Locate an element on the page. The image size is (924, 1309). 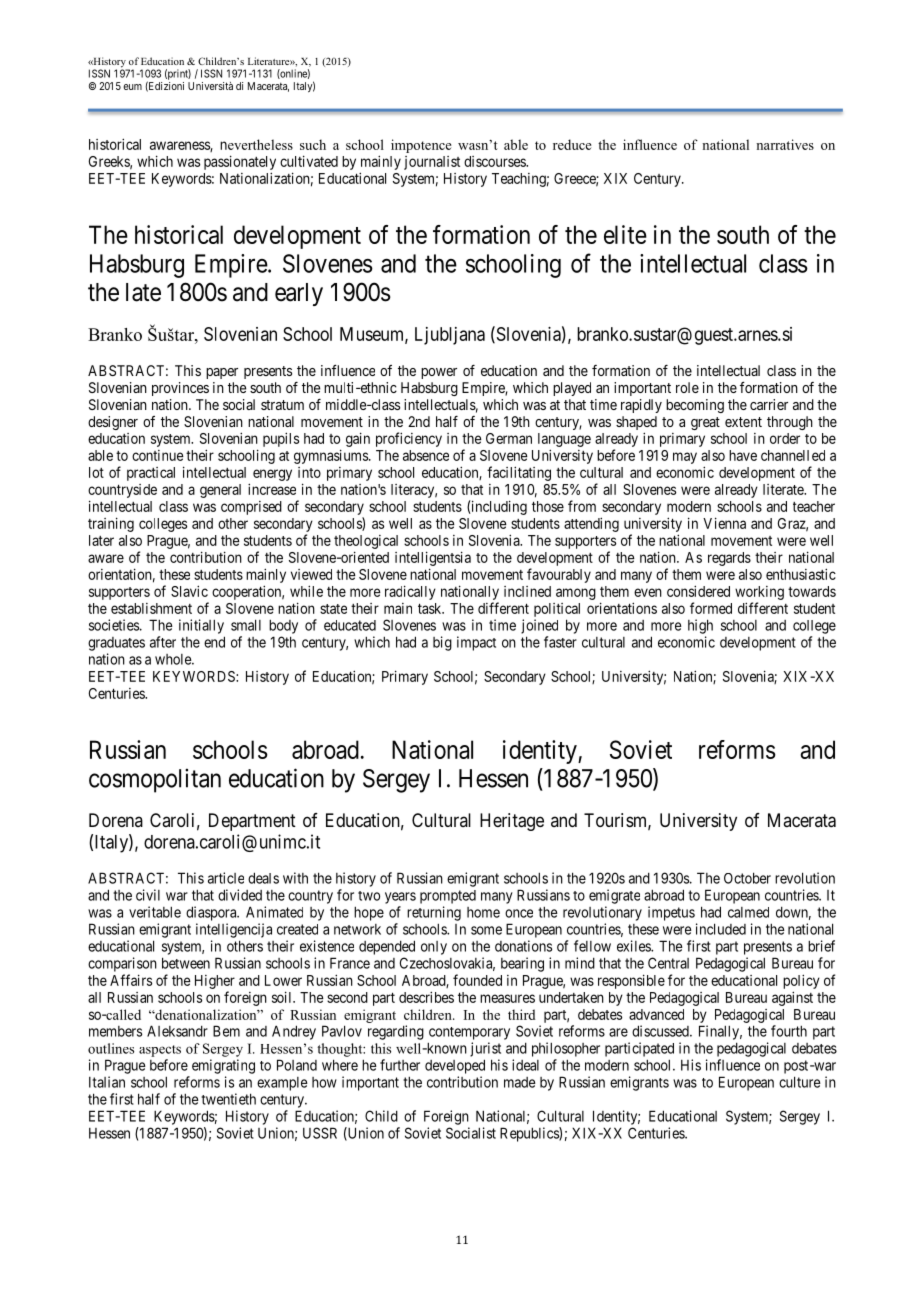
narratives is located at coordinates (785, 144).
